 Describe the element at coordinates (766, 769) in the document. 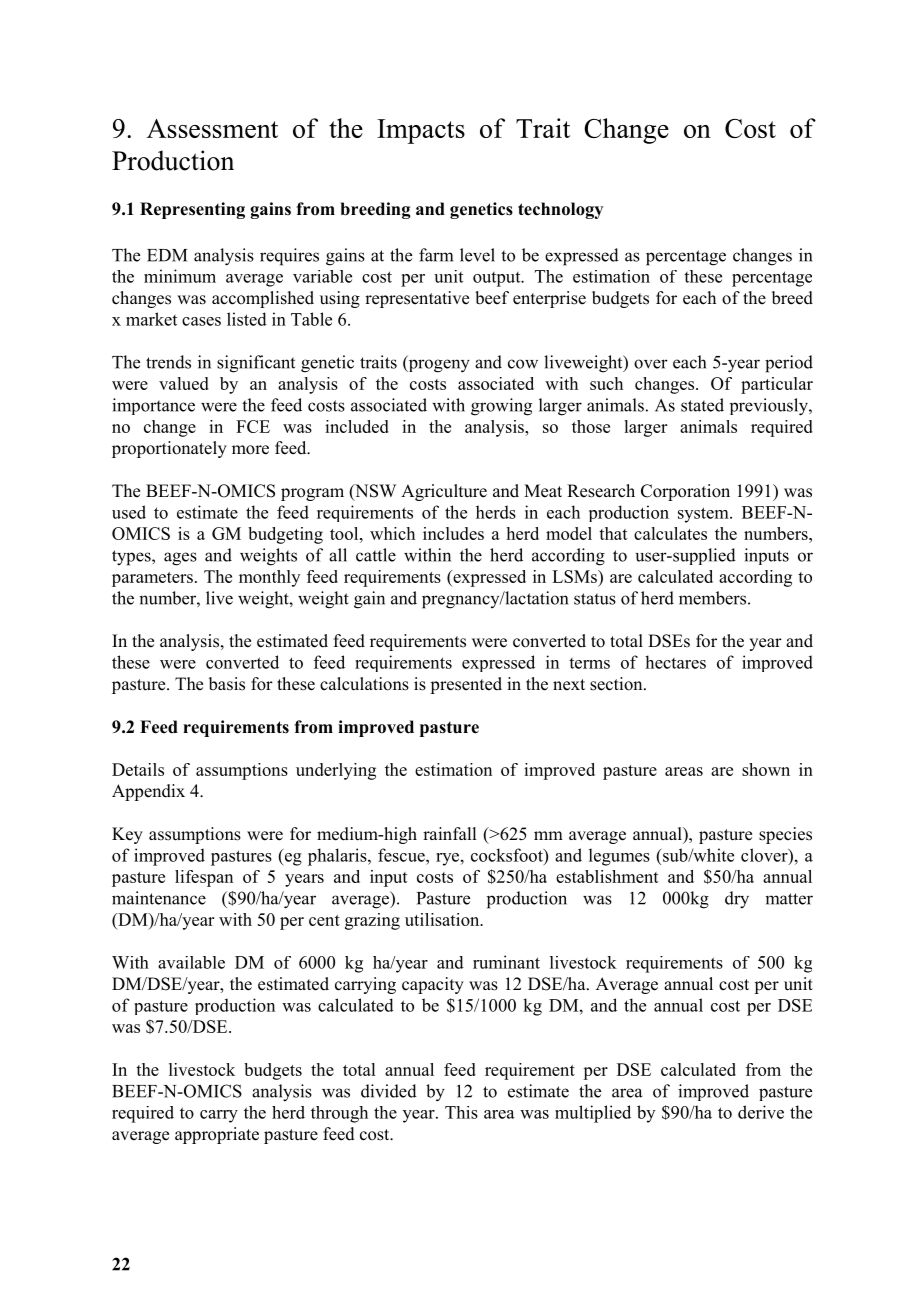

I see `shown` at that location.
